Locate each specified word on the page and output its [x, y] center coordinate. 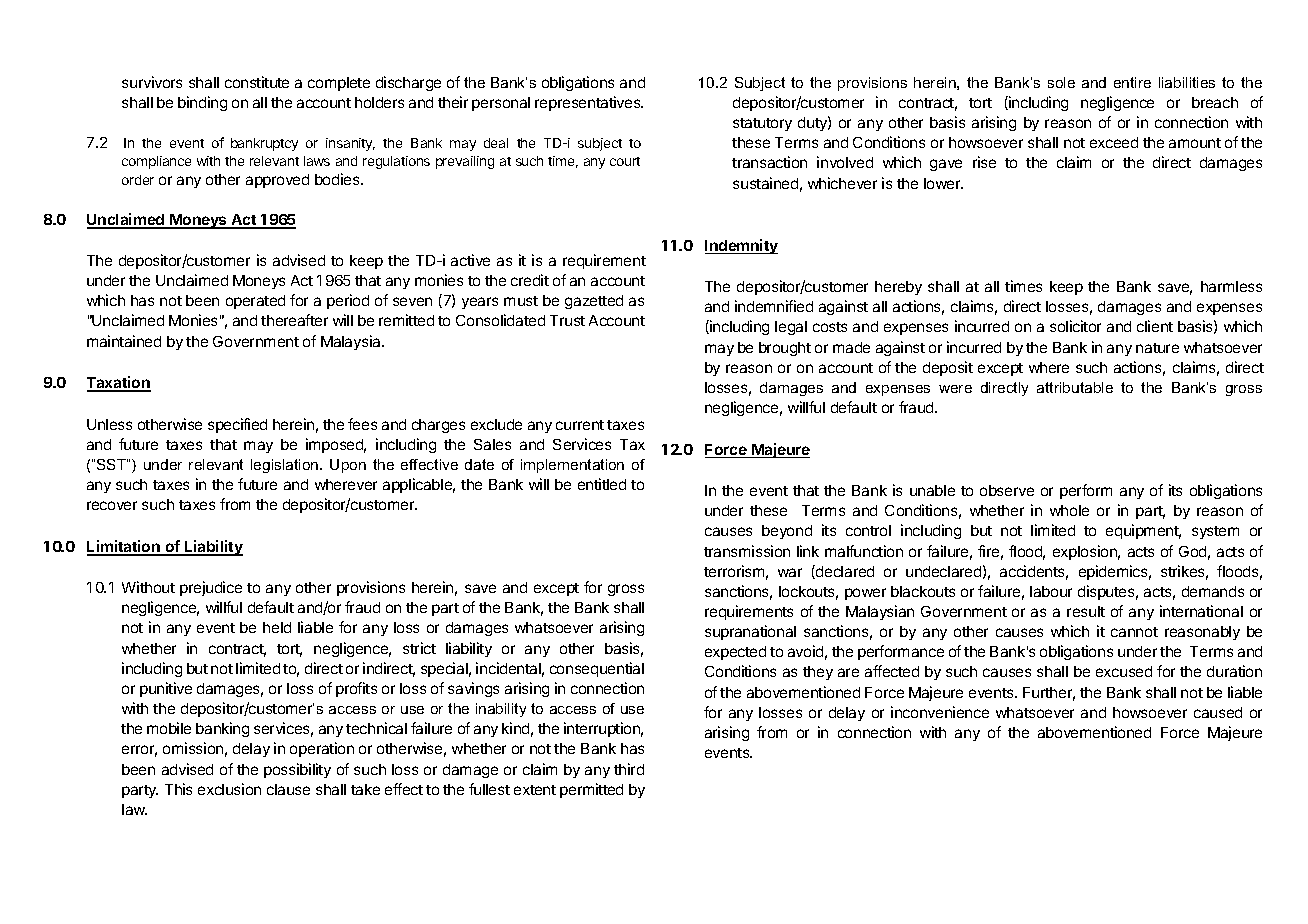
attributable [1075, 387]
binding [202, 103]
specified [237, 425]
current [580, 425]
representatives [589, 103]
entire [1132, 82]
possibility [297, 770]
